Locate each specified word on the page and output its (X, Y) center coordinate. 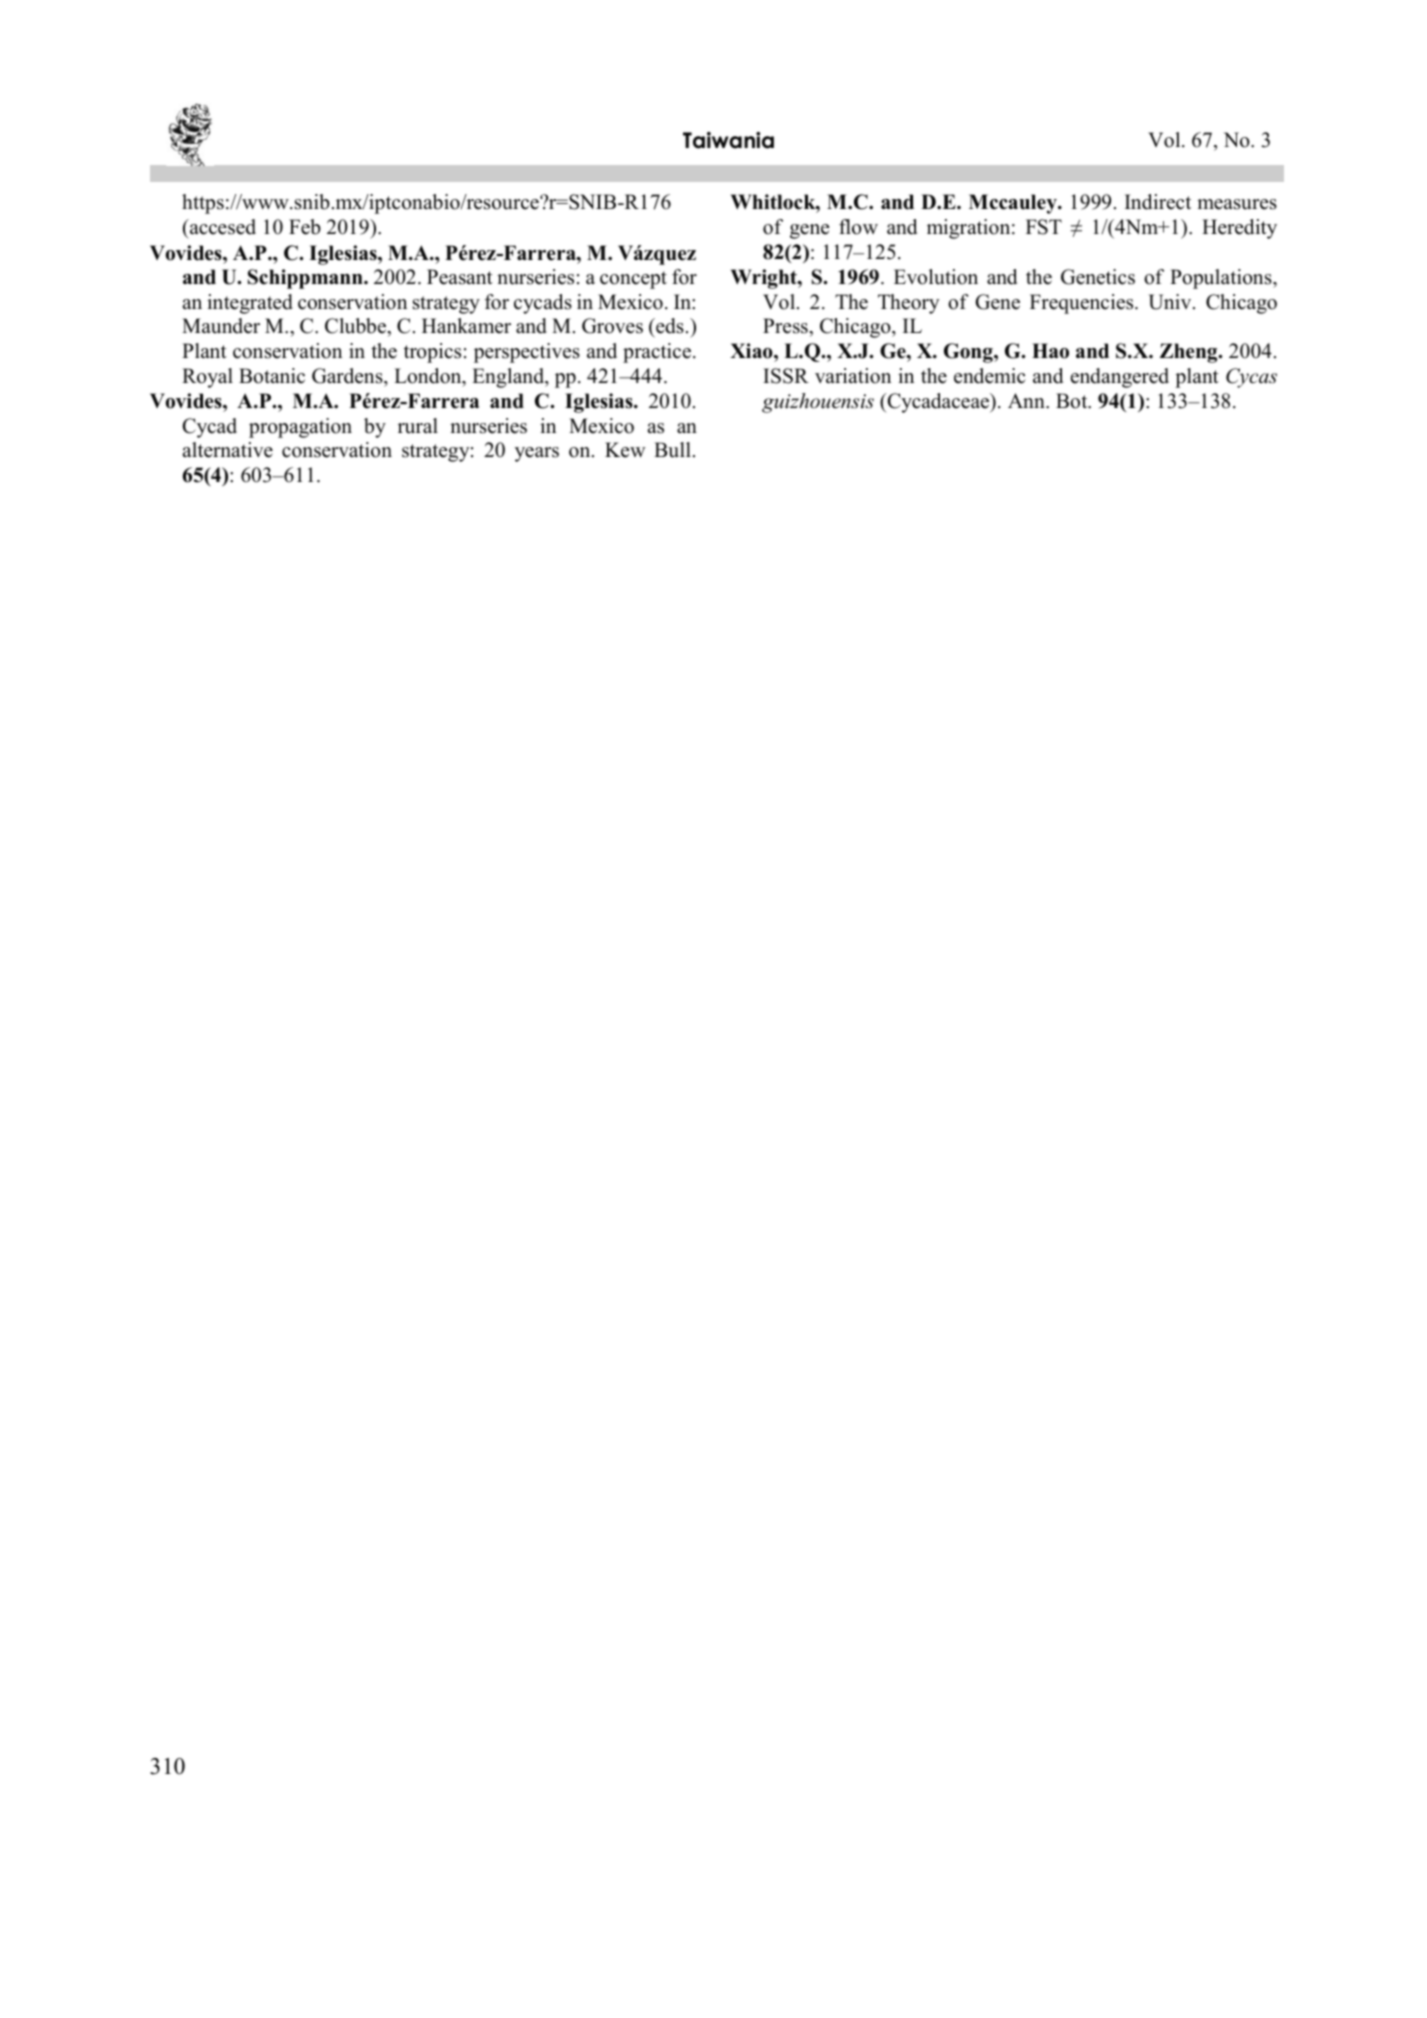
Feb (305, 227)
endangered (1120, 378)
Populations (1222, 279)
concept (633, 280)
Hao (1050, 351)
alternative (227, 450)
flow (858, 227)
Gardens (348, 376)
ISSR (786, 376)
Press (786, 326)
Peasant (460, 277)
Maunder (221, 326)
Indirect (1158, 202)
